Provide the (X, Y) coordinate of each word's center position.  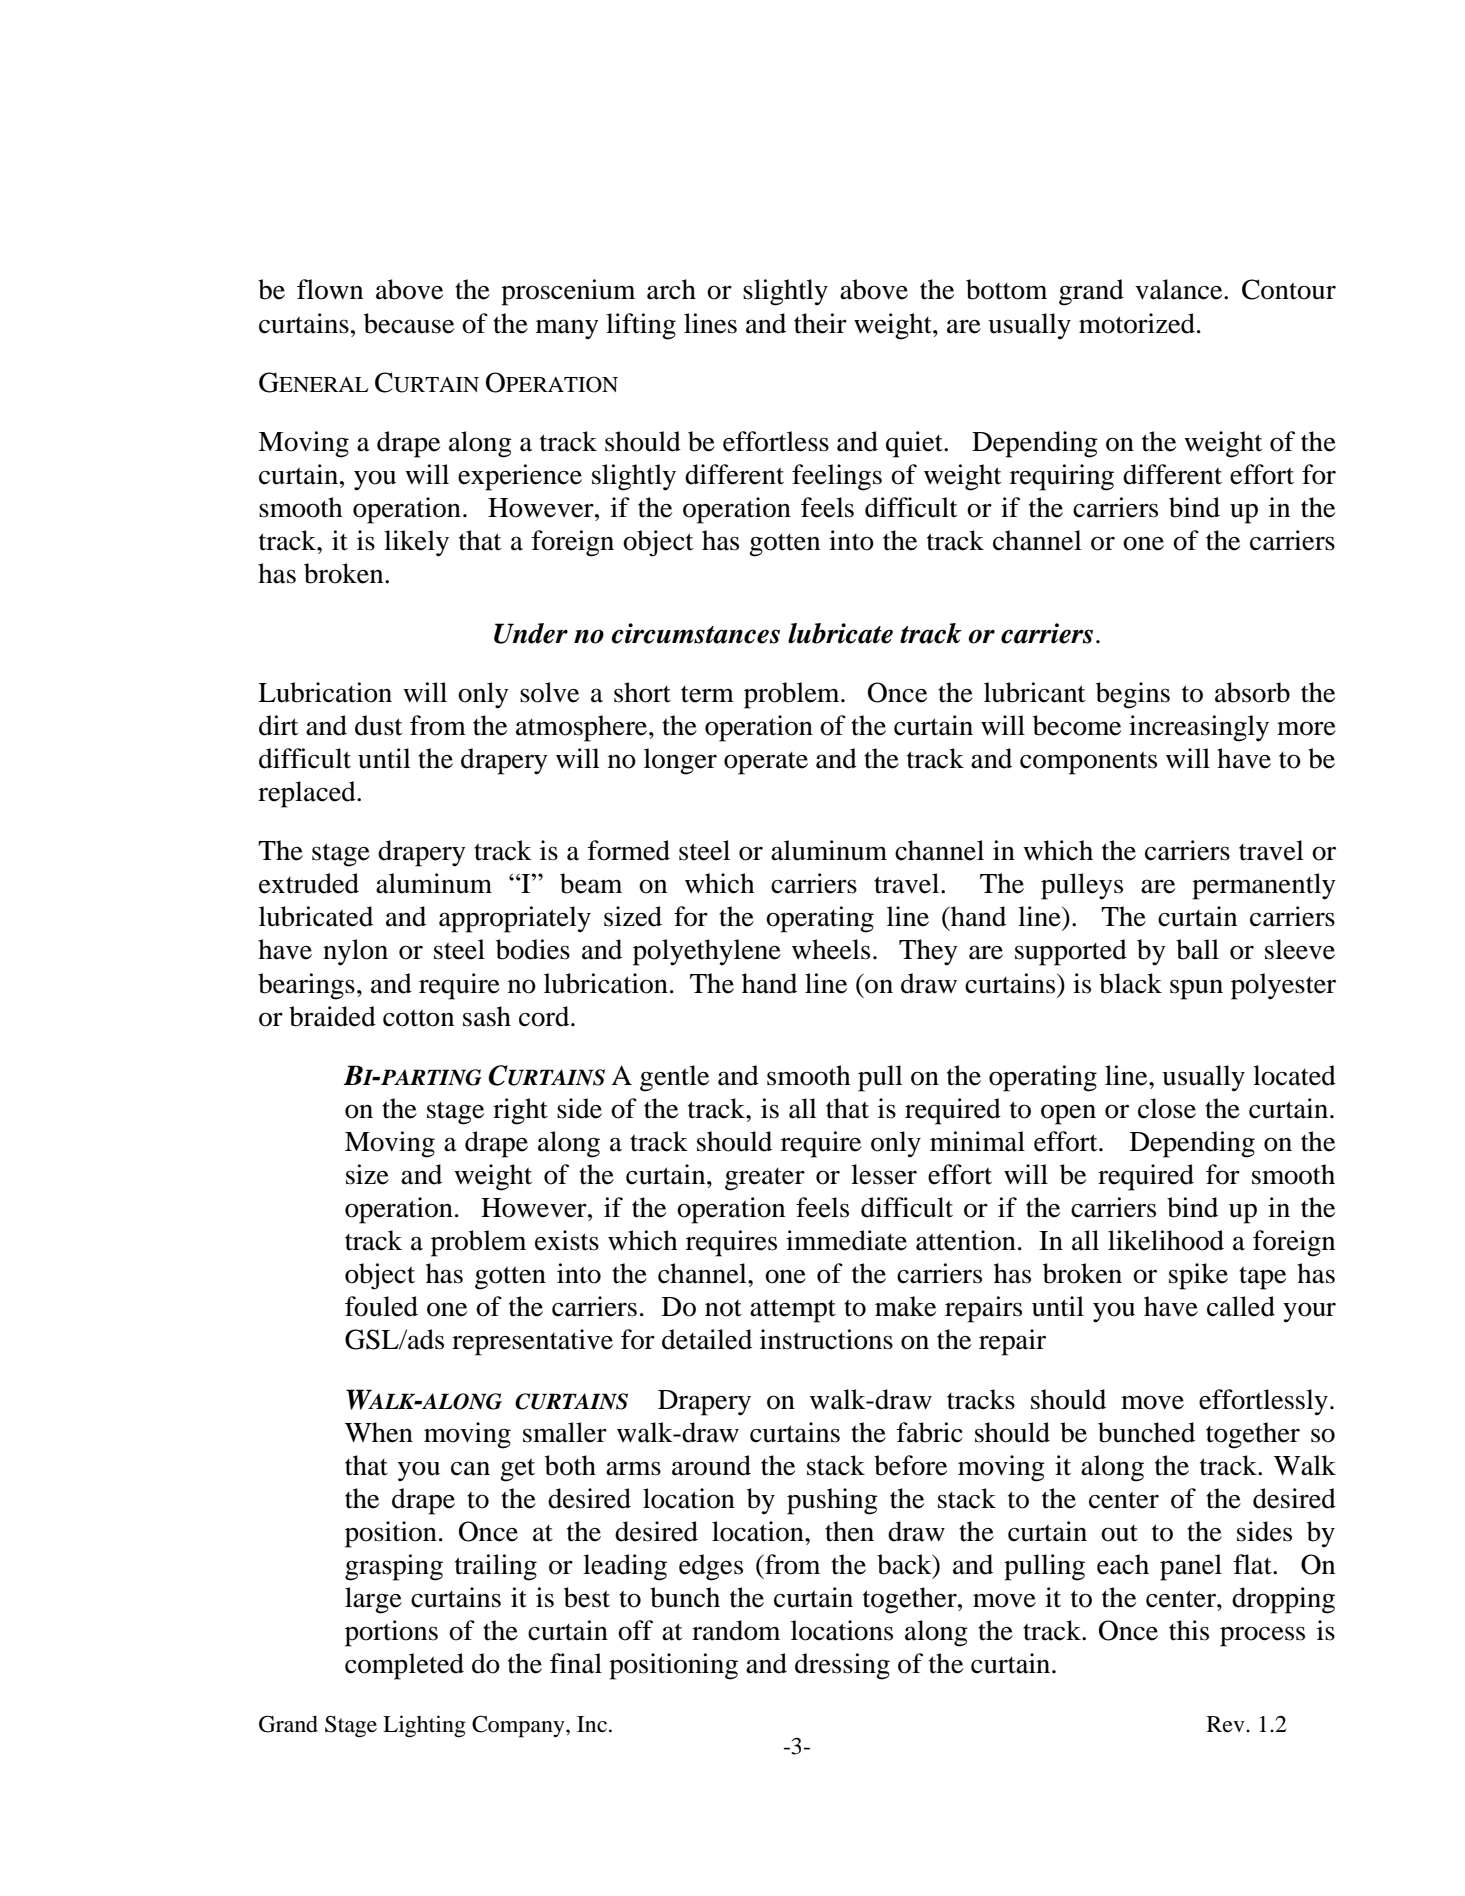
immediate (846, 1240)
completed (404, 1666)
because (409, 323)
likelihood (1166, 1240)
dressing (842, 1666)
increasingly (1199, 728)
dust (379, 725)
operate (766, 763)
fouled (381, 1306)
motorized (1137, 323)
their (820, 323)
